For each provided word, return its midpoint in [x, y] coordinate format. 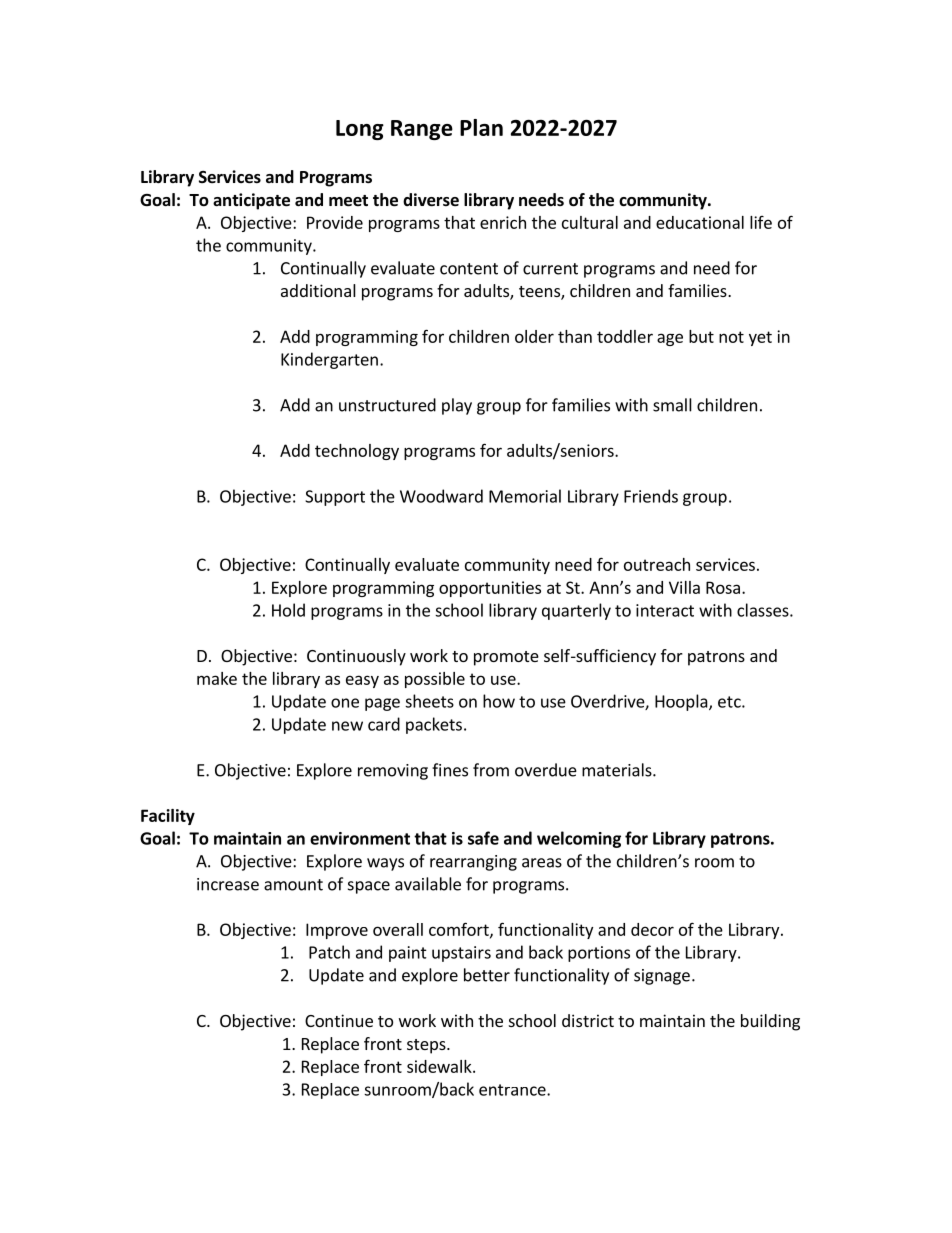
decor [652, 929]
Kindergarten [329, 360]
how [499, 701]
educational [700, 222]
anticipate [251, 201]
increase [228, 884]
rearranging [473, 863]
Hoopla [682, 702]
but [701, 336]
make [217, 678]
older [534, 336]
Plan [481, 127]
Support [335, 498]
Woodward [441, 496]
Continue [339, 1020]
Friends [651, 496]
